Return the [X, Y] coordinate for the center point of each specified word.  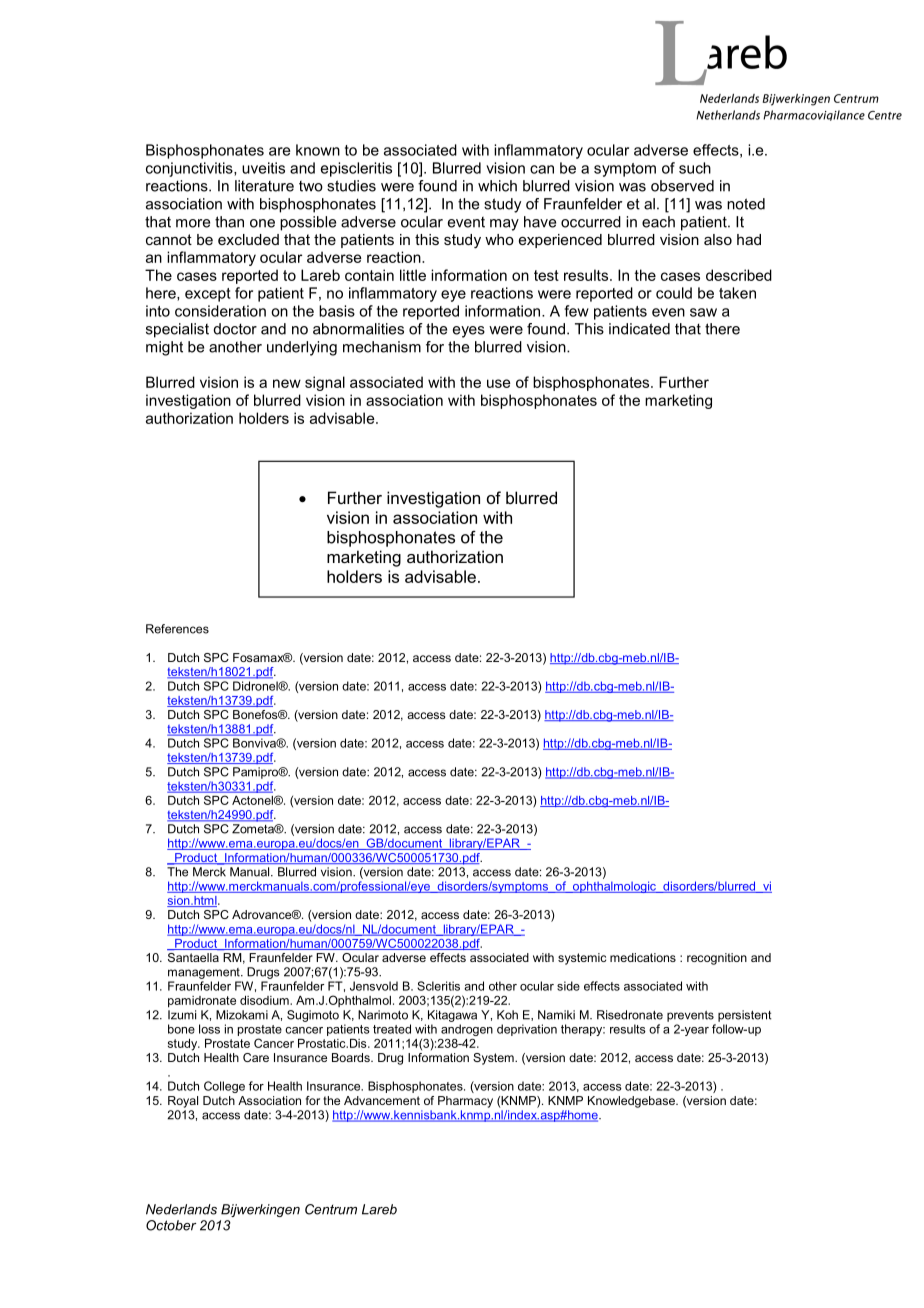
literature [264, 186]
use [499, 383]
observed [682, 186]
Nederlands [181, 1209]
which [497, 186]
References [177, 629]
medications [643, 957]
